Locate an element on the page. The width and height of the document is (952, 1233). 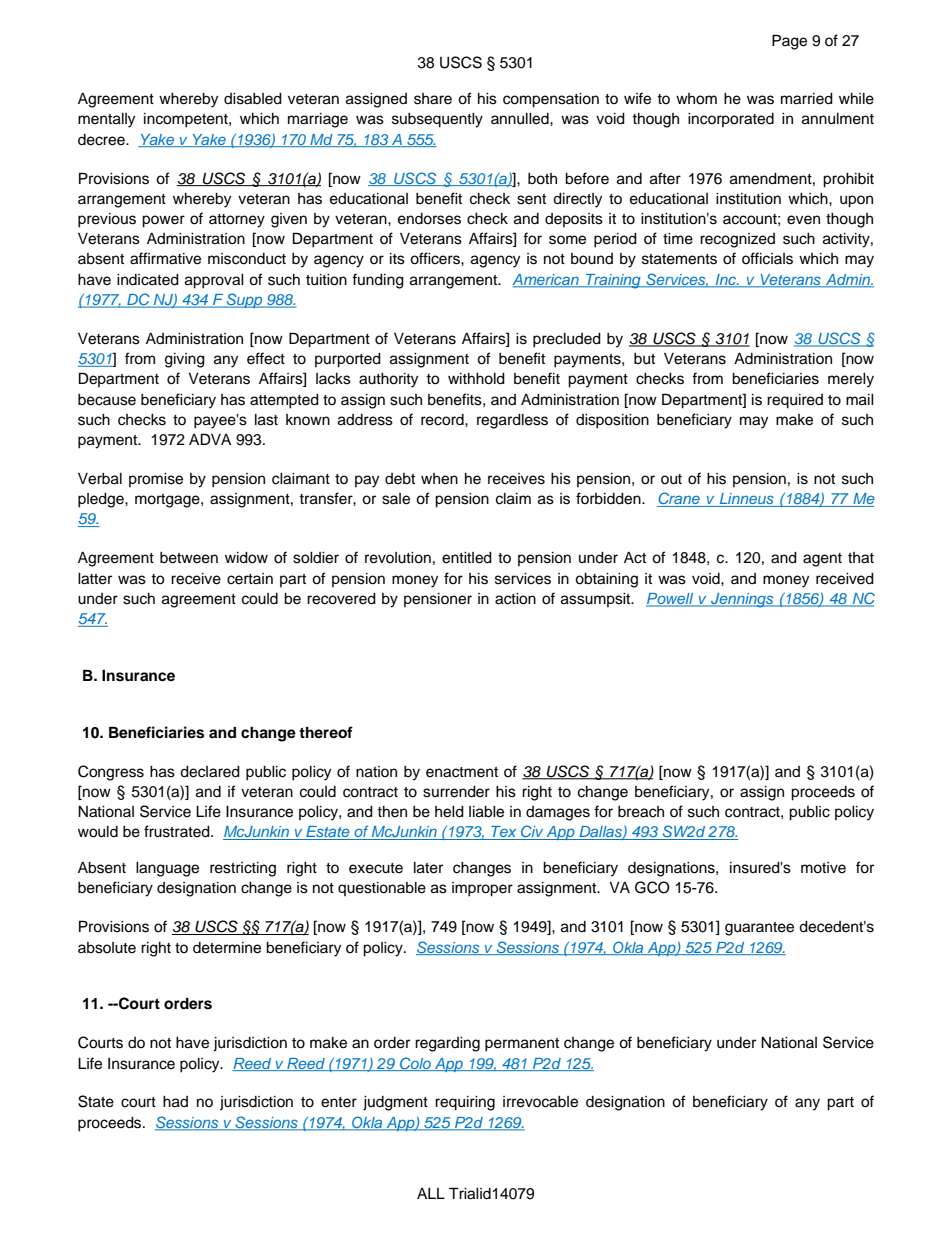
breach is located at coordinates (641, 812).
